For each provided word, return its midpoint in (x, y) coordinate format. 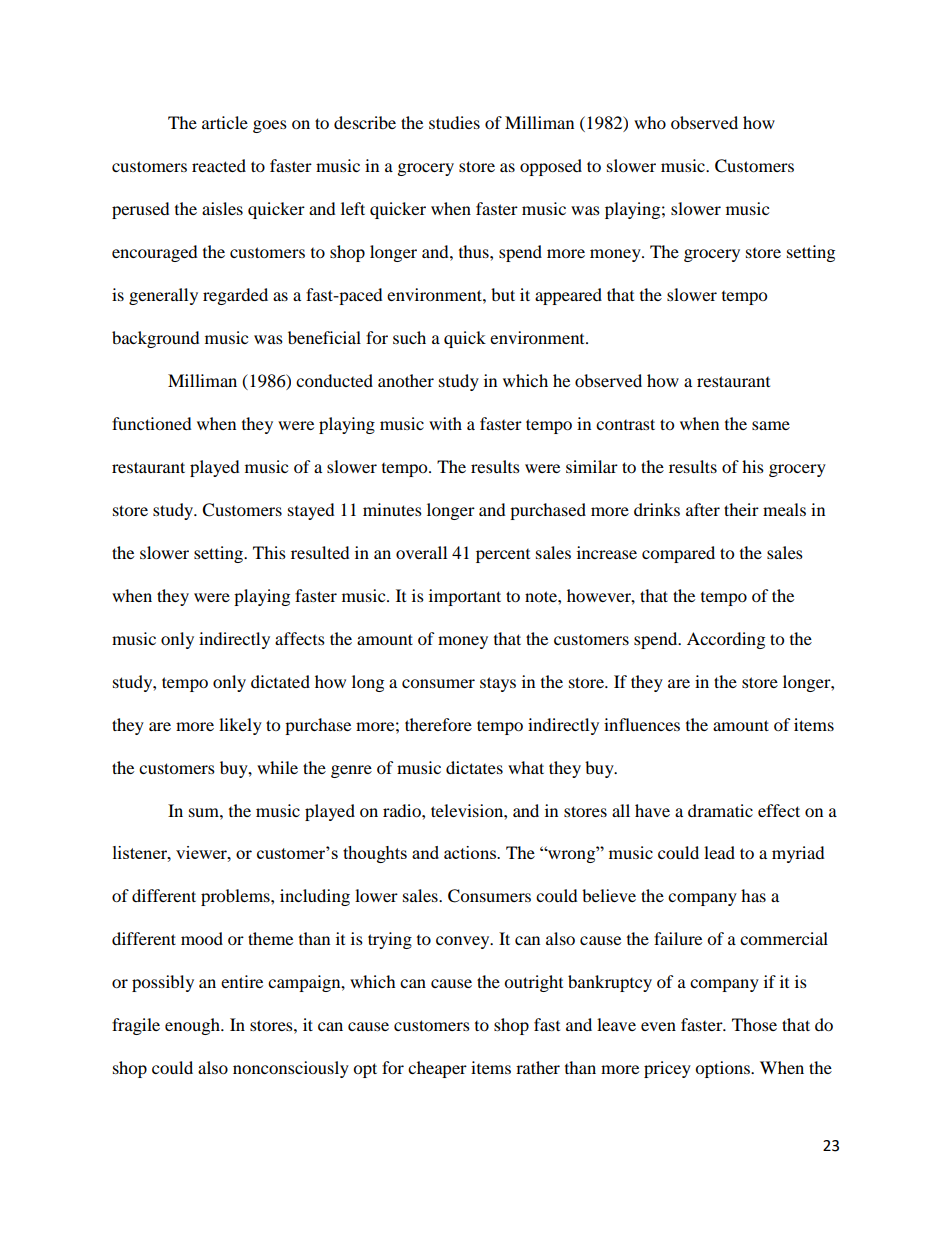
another (406, 380)
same (771, 425)
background (156, 339)
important (465, 597)
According (726, 640)
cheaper (437, 1069)
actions (471, 852)
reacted (219, 165)
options (723, 1069)
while (277, 767)
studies (454, 122)
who (650, 122)
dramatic (720, 810)
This (269, 552)
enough (193, 1026)
